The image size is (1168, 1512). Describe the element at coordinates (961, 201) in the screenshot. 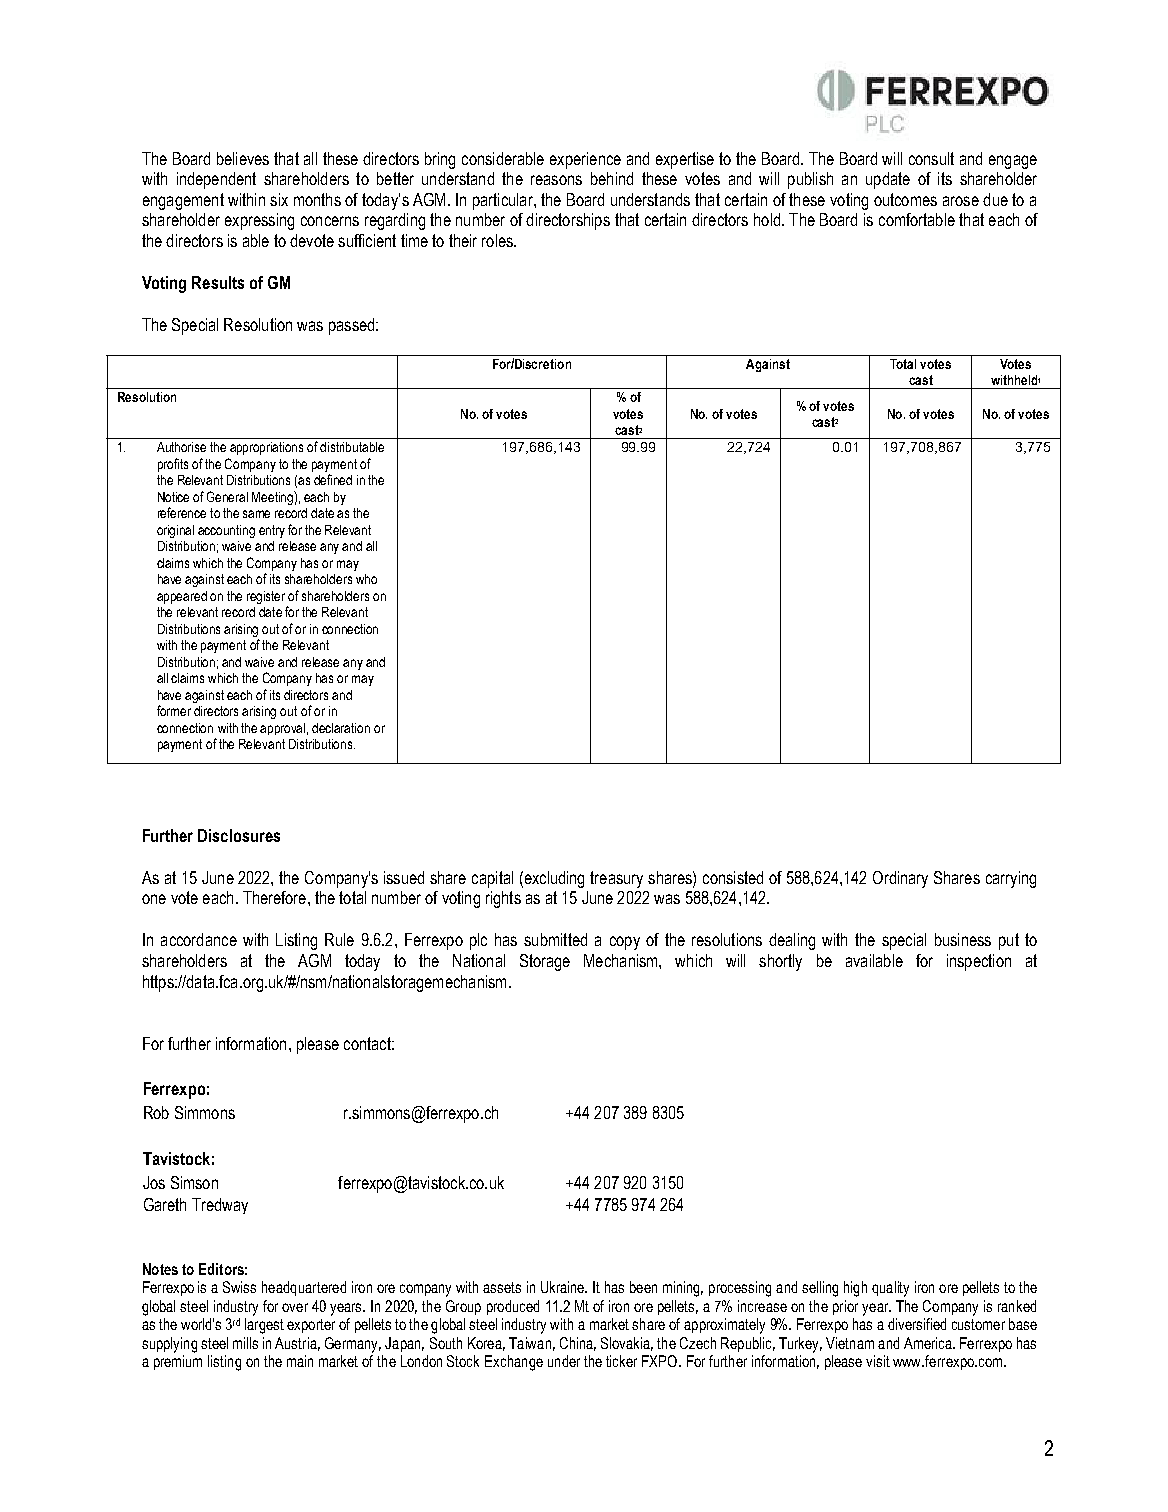

I see `arose` at that location.
